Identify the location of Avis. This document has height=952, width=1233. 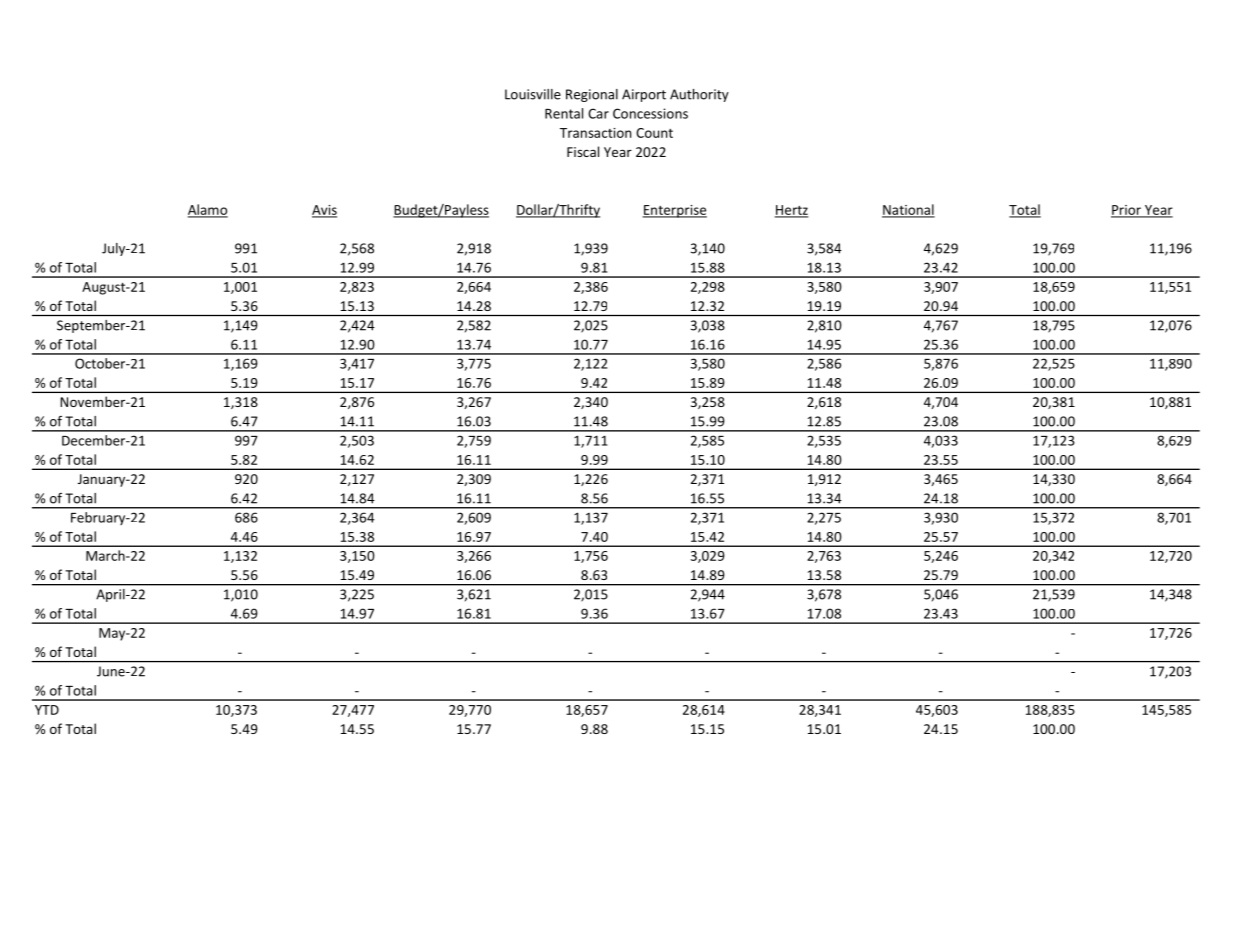
(324, 211).
